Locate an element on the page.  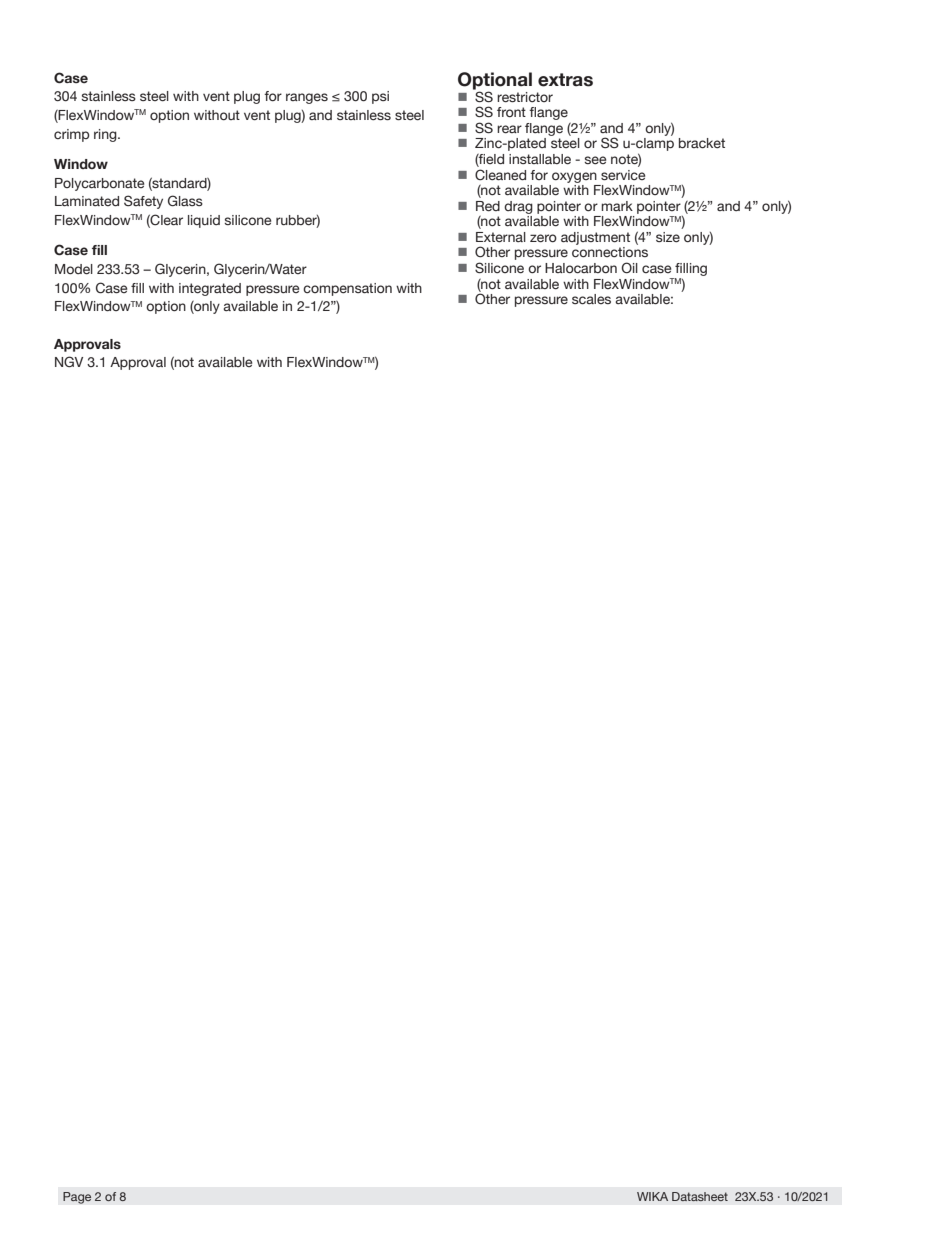
psi is located at coordinates (380, 97).
